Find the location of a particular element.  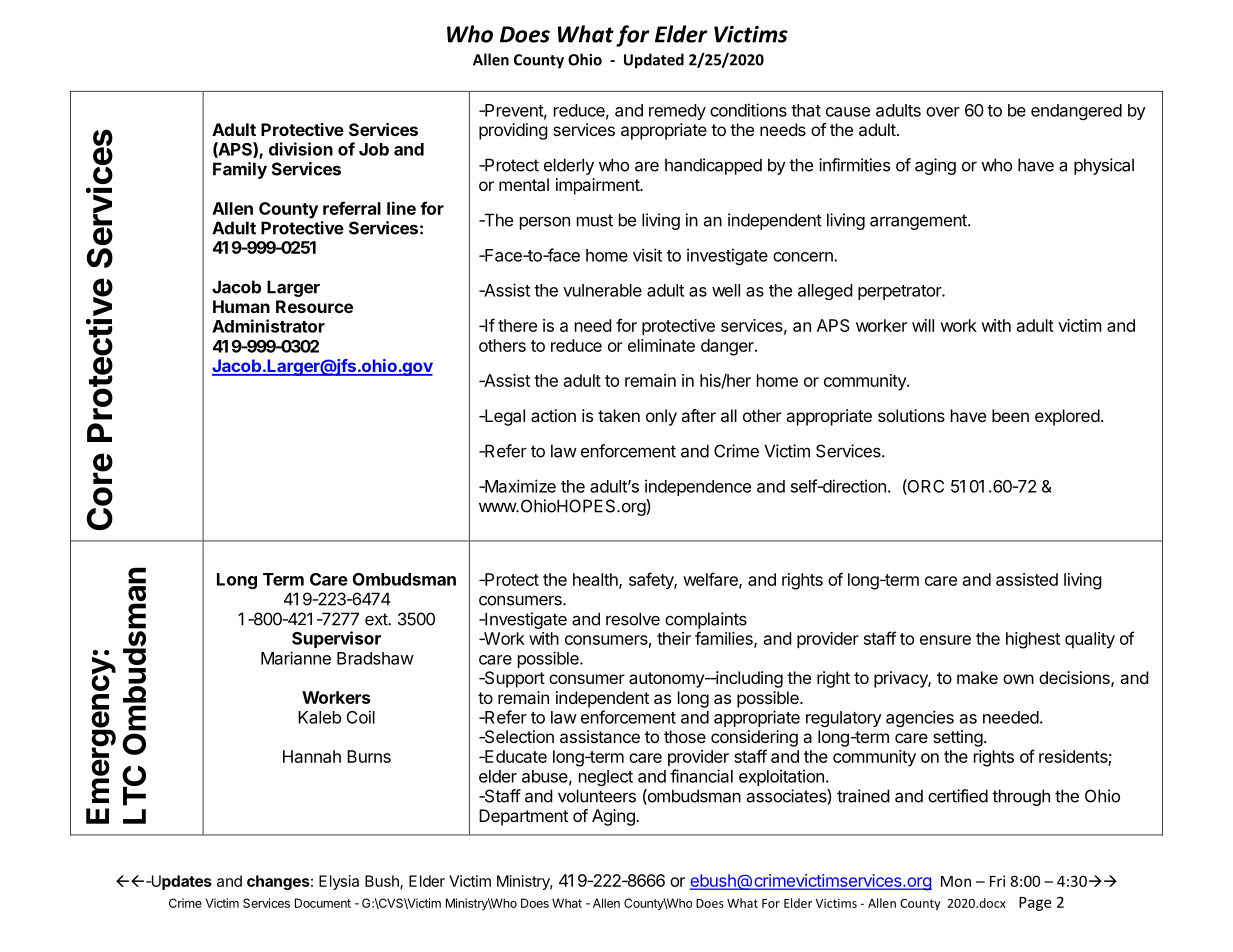

remedy is located at coordinates (677, 112).
